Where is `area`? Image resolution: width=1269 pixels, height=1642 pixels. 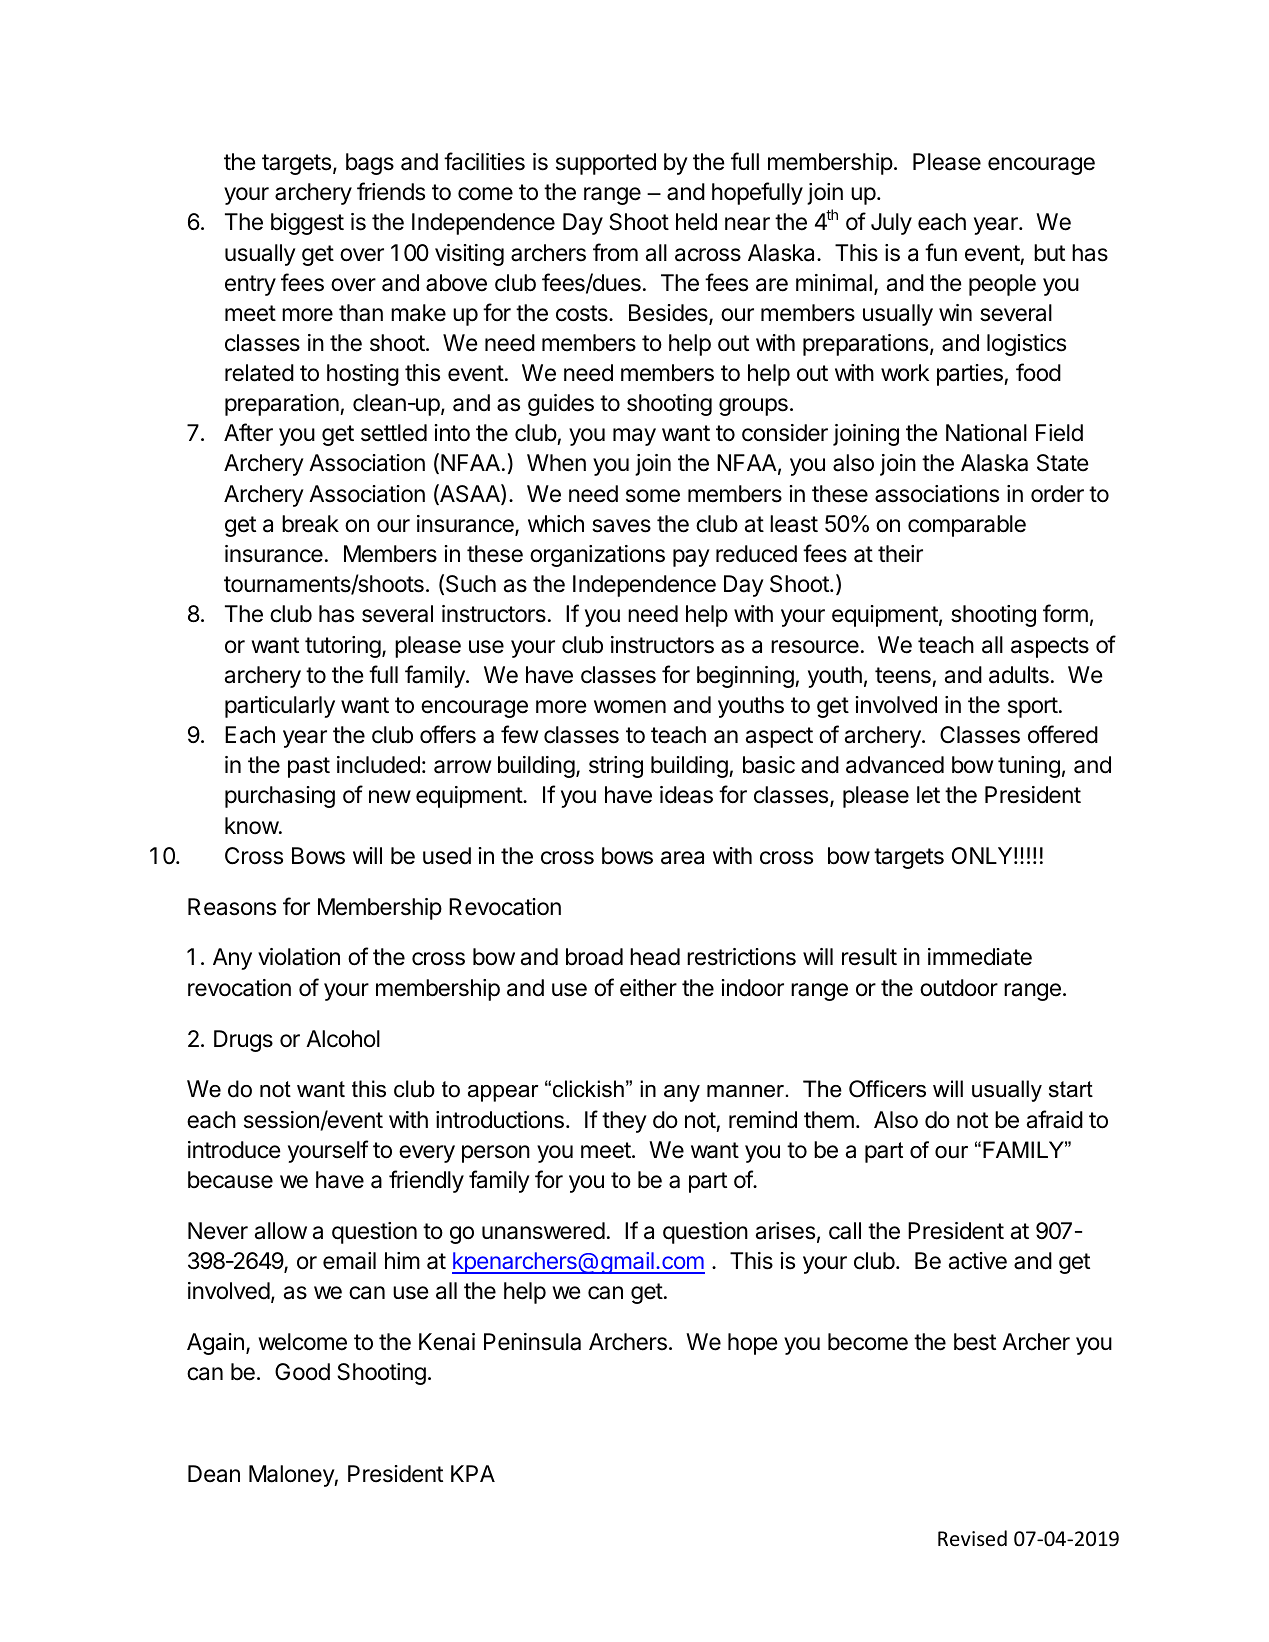 area is located at coordinates (682, 858).
